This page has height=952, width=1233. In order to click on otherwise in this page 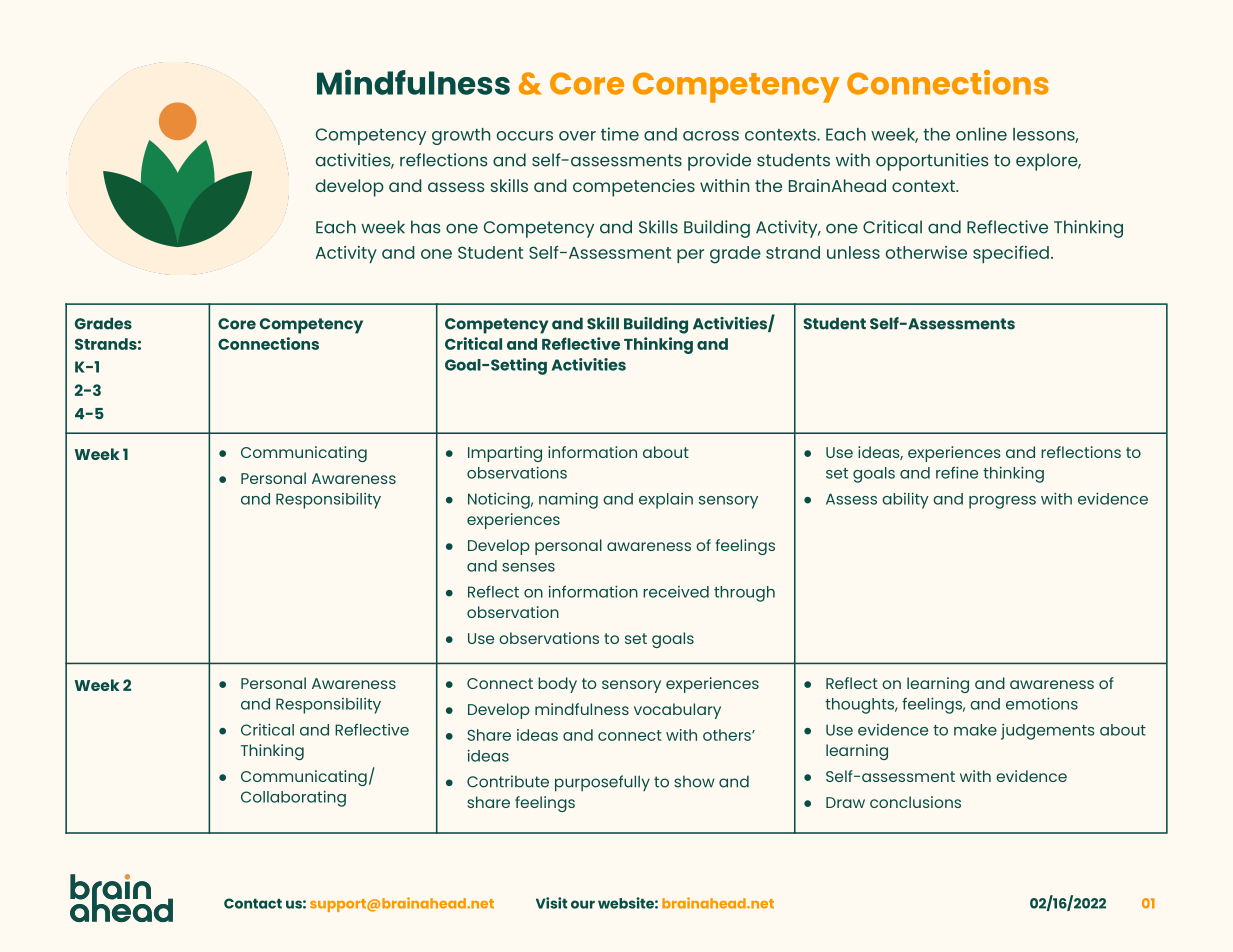, I will do `click(926, 252)`.
